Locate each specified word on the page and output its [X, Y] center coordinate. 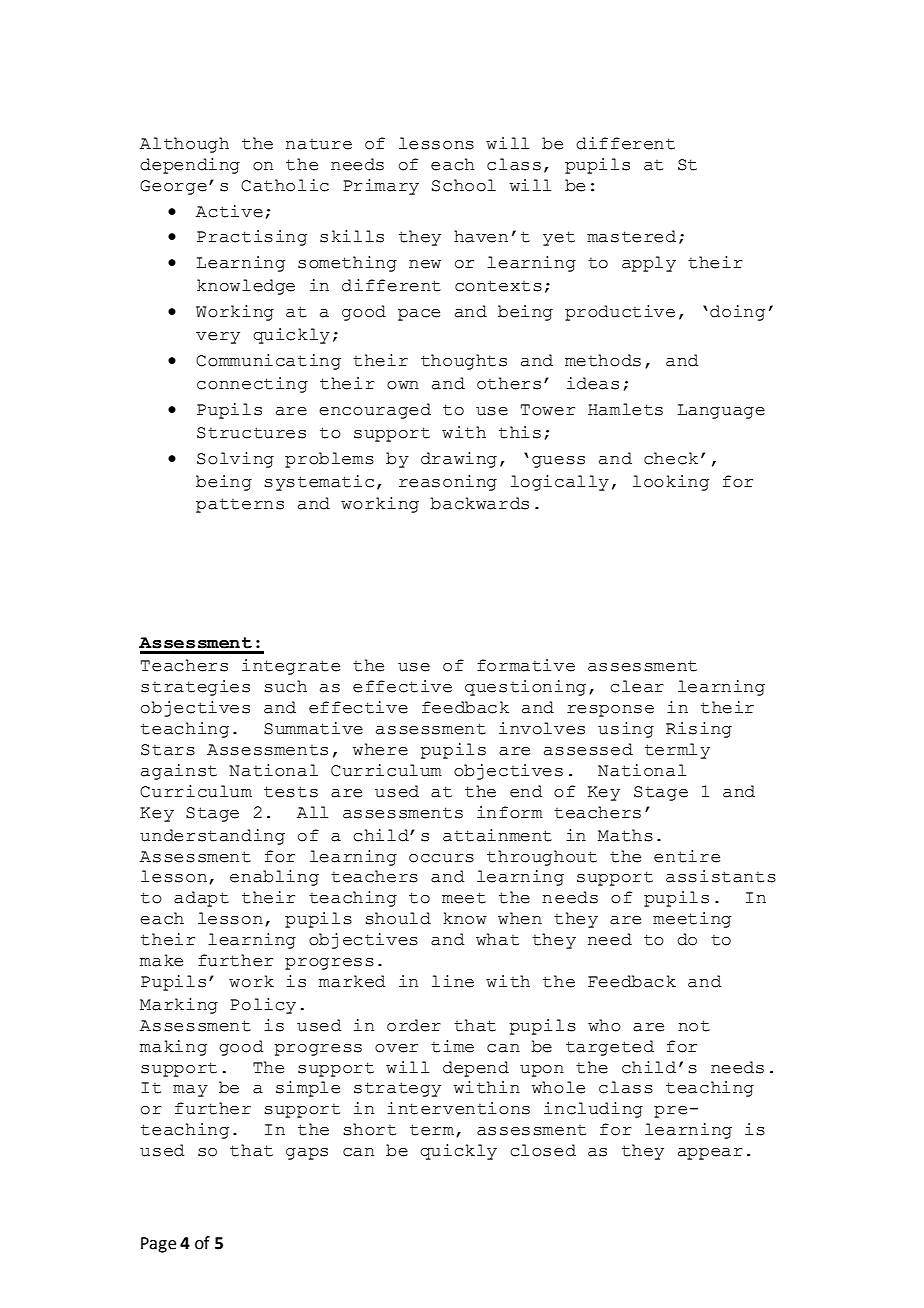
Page [158, 1245]
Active [229, 211]
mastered [631, 236]
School [464, 185]
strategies [195, 688]
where [380, 749]
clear [637, 686]
